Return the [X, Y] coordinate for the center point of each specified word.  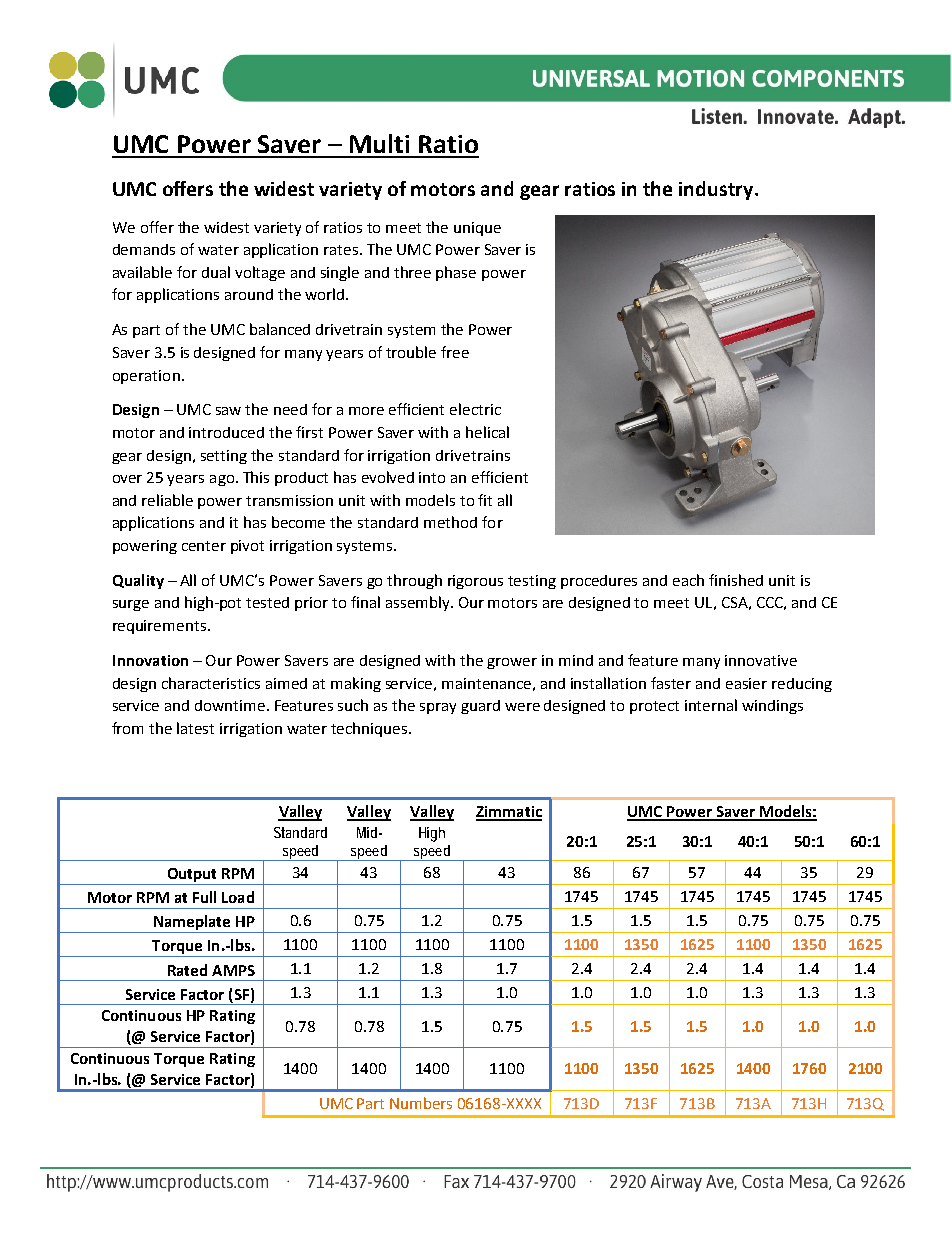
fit [485, 500]
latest [195, 728]
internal [711, 705]
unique [477, 229]
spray [438, 708]
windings [772, 707]
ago [222, 480]
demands [144, 249]
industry [717, 190]
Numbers [421, 1103]
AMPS [233, 970]
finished [736, 580]
